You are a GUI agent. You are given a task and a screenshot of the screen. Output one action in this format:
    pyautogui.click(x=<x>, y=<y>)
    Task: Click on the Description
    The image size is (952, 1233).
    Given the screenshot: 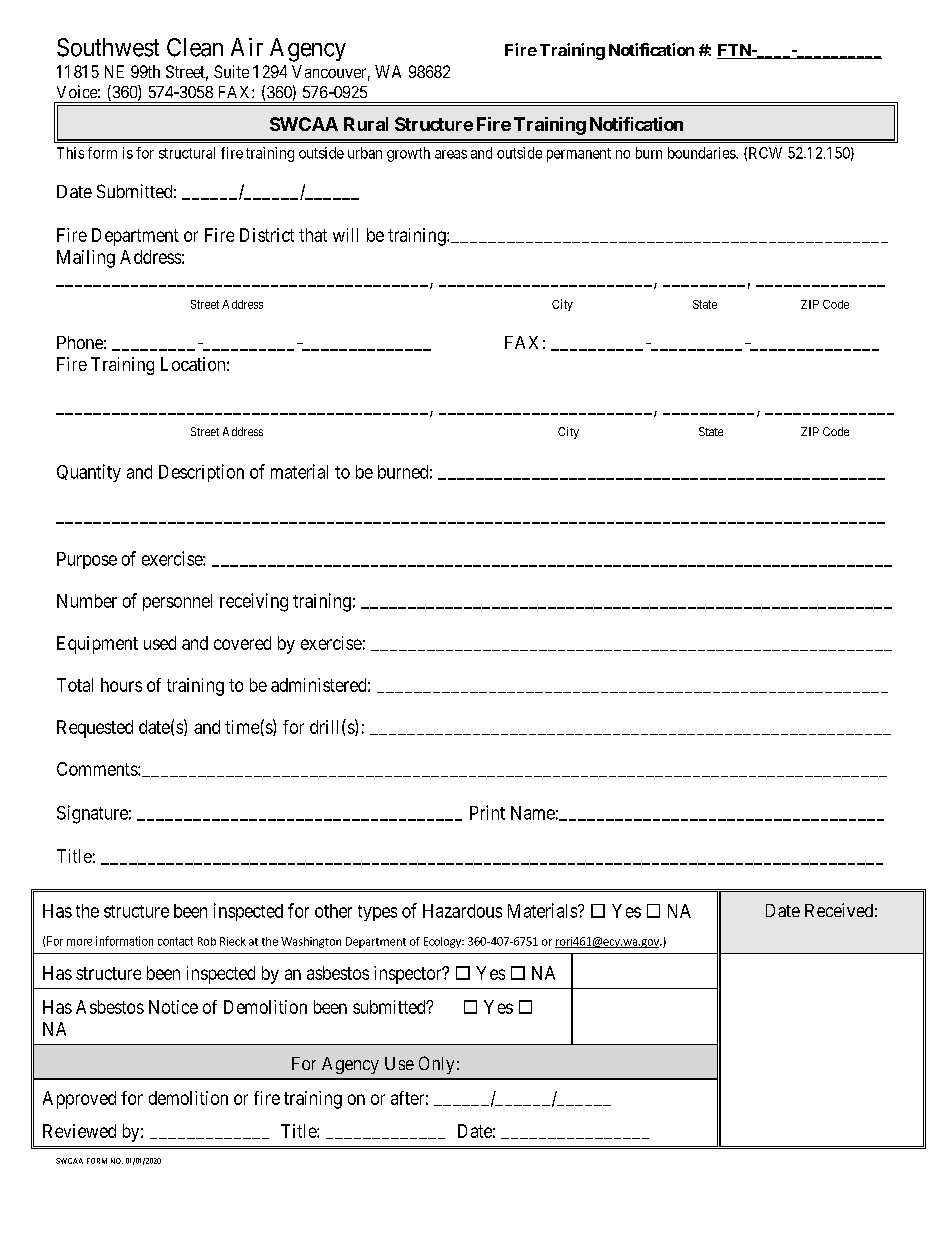 What is the action you would take?
    pyautogui.click(x=201, y=473)
